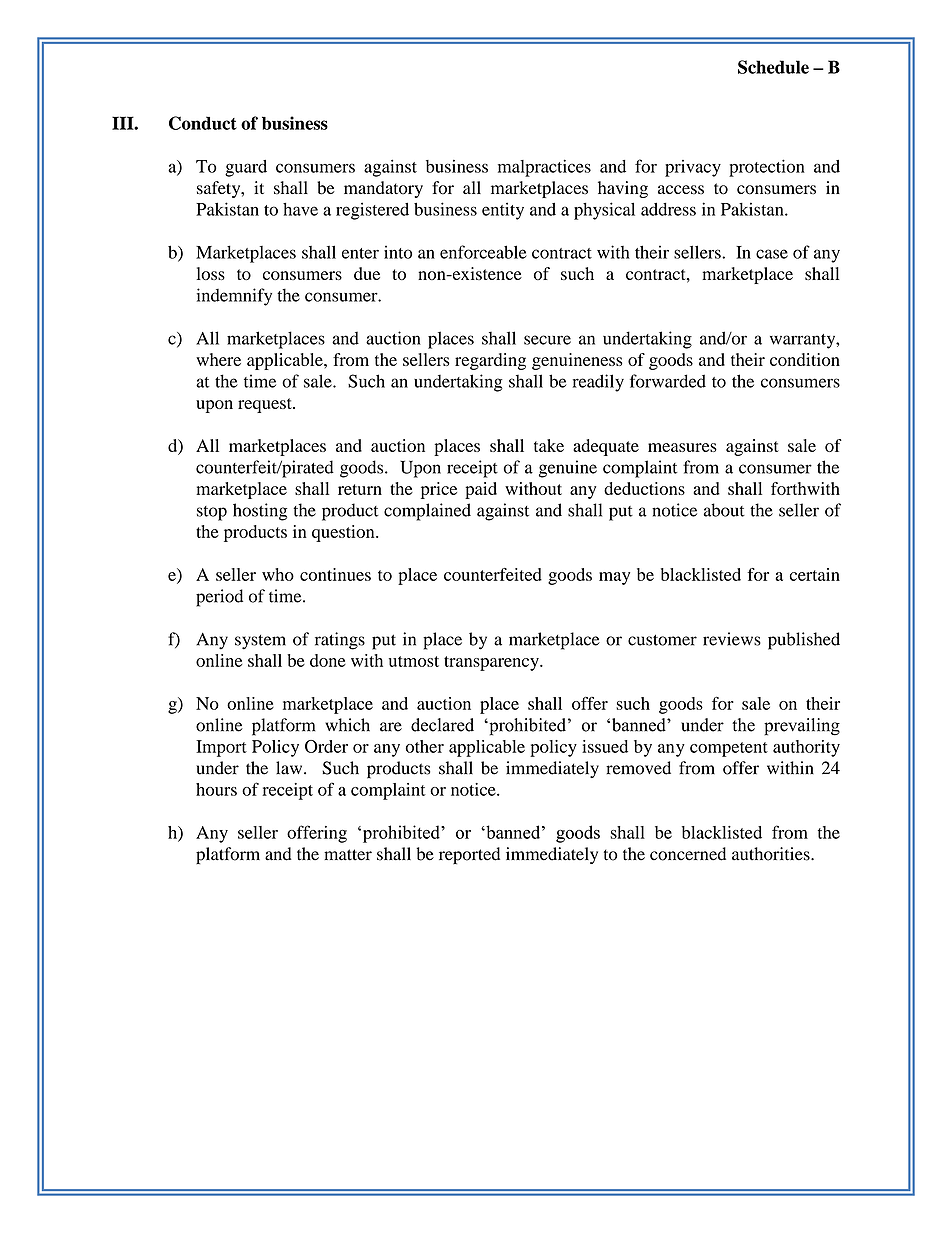  I want to click on certain, so click(815, 574).
